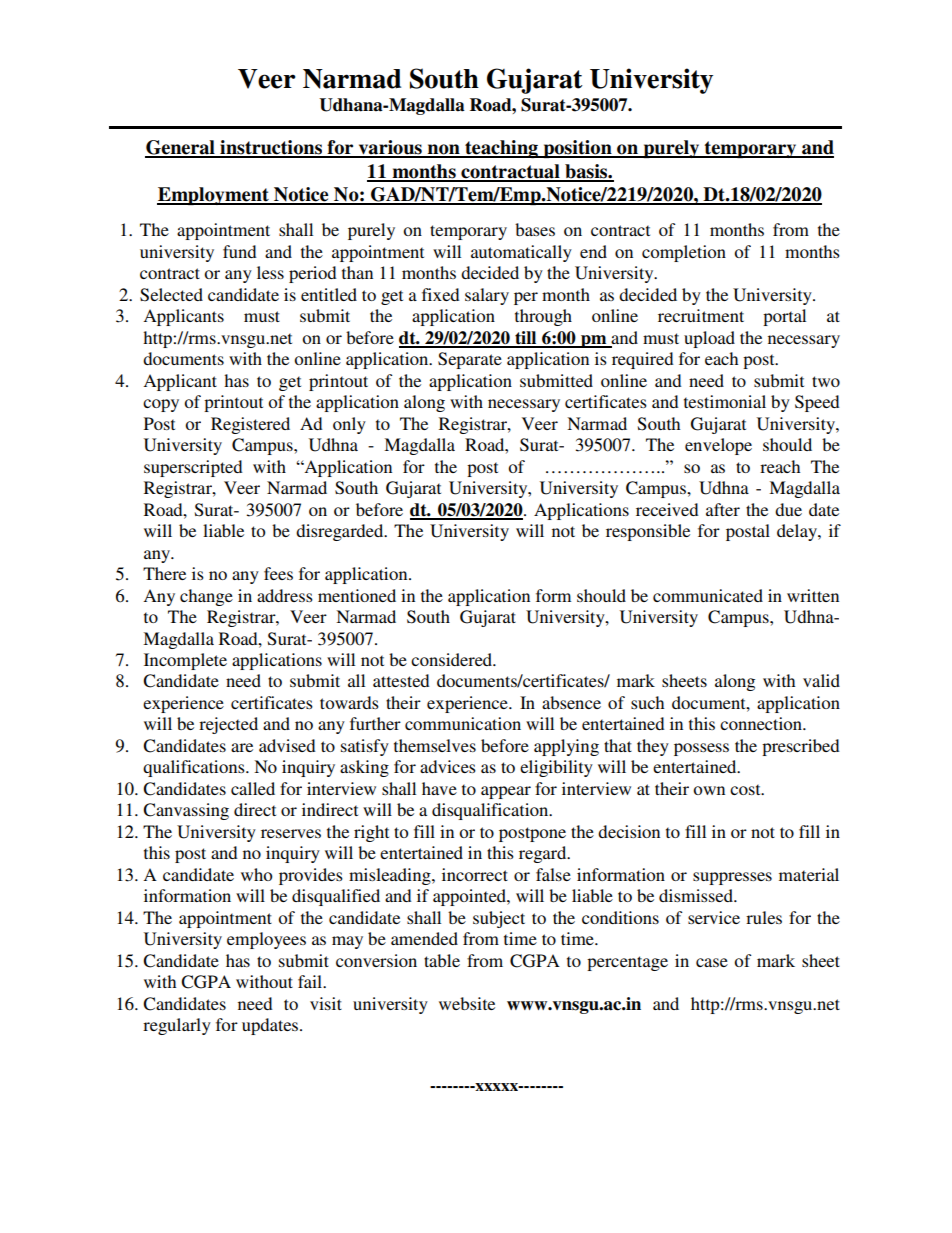 Image resolution: width=952 pixels, height=1233 pixels. I want to click on communicated, so click(708, 595).
